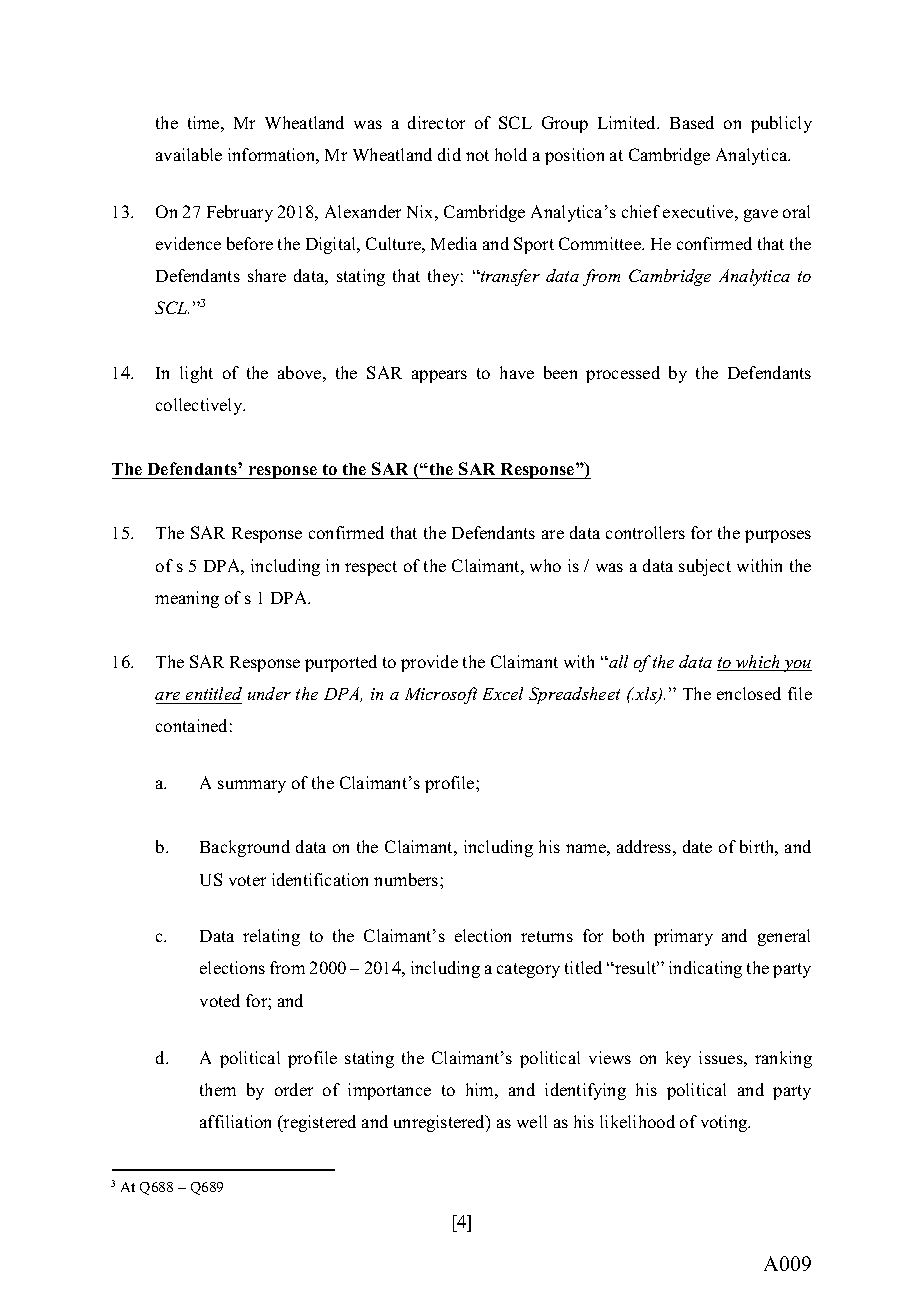 The width and height of the screenshot is (924, 1308). I want to click on have, so click(517, 372).
